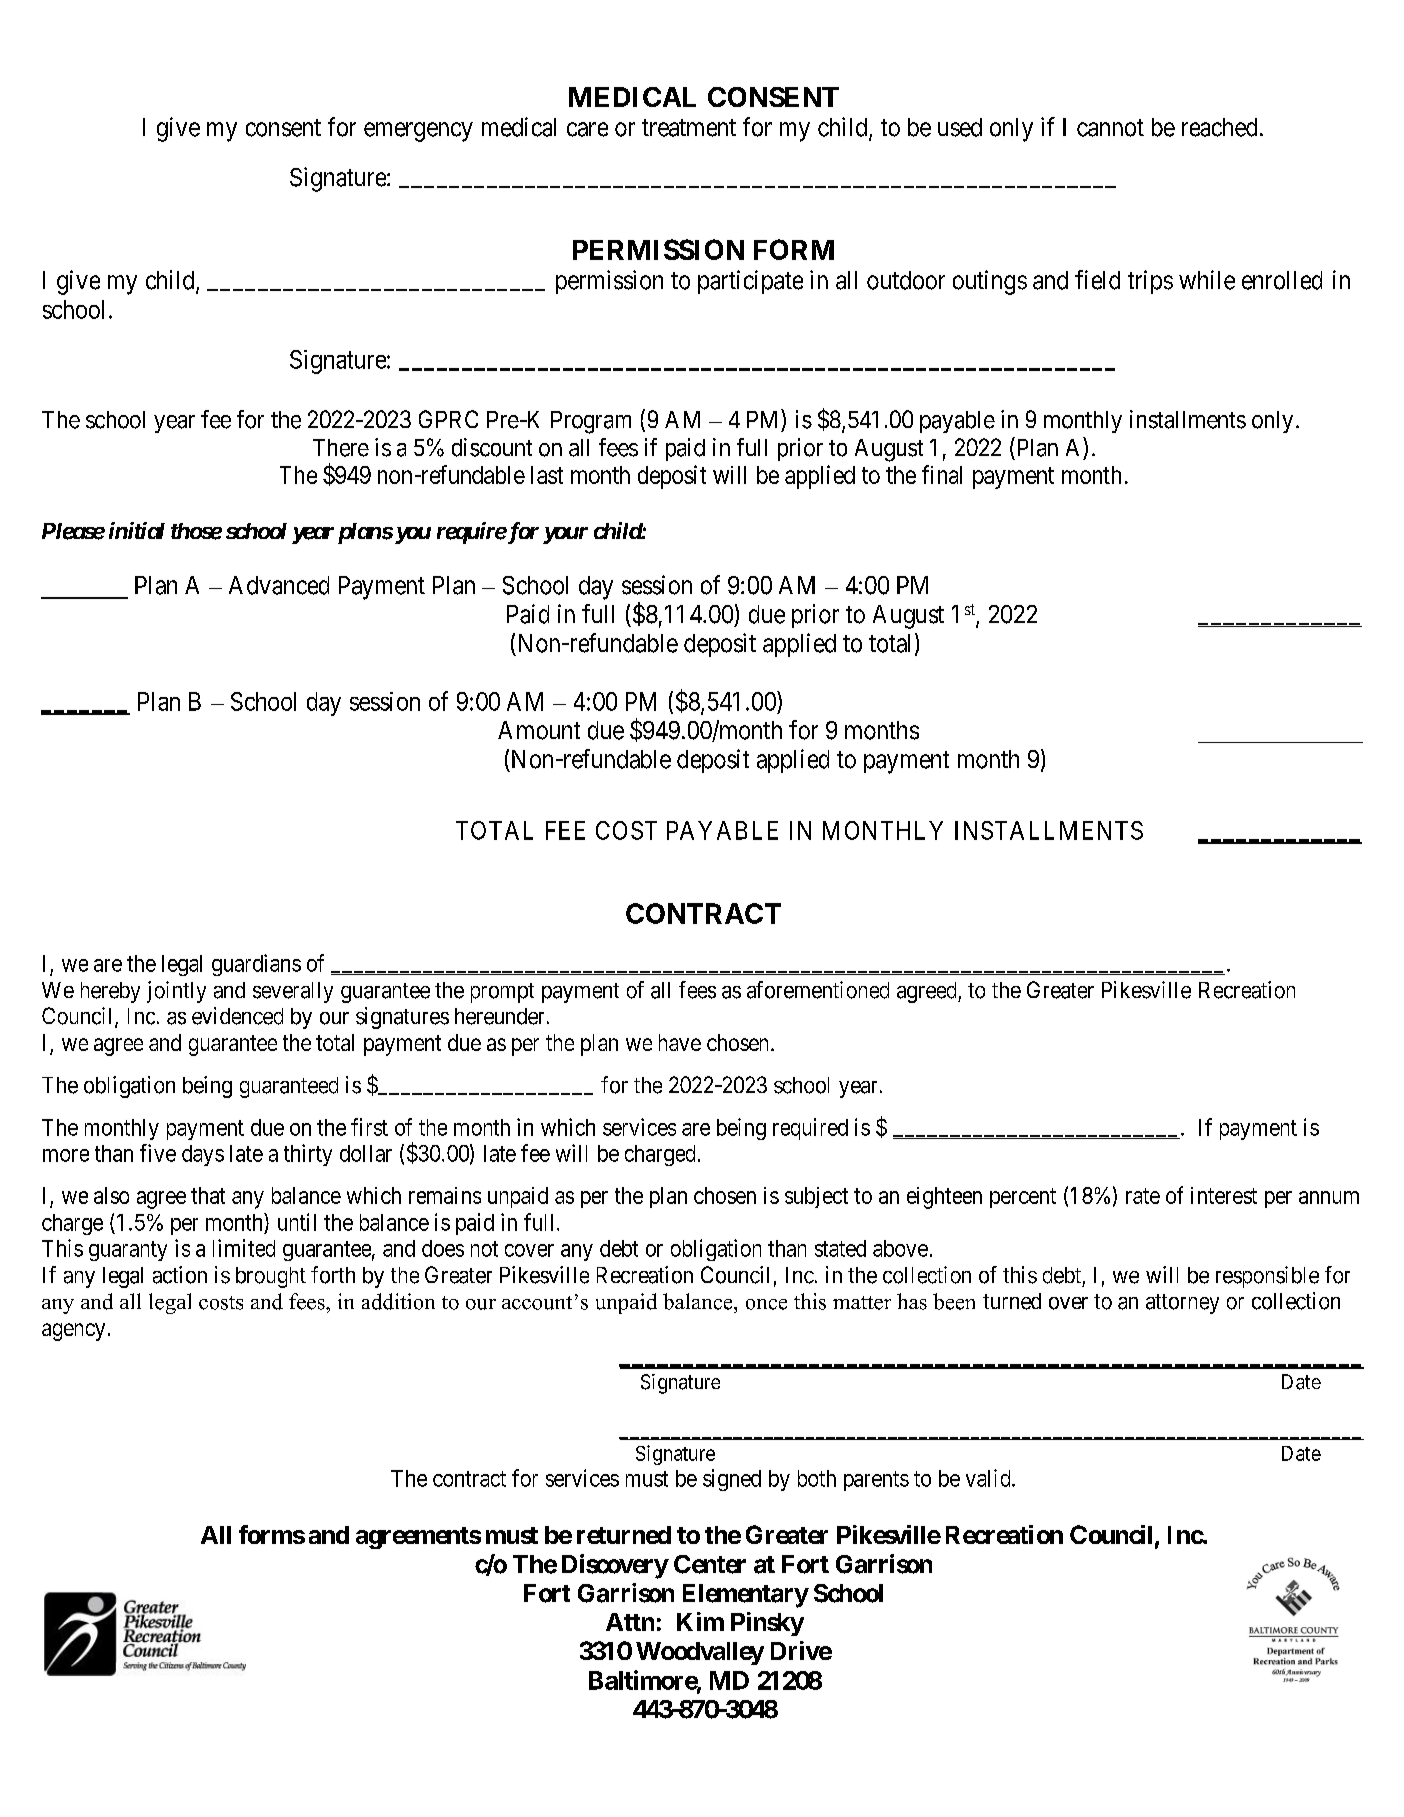  Describe the element at coordinates (942, 474) in the document. I see `final` at that location.
